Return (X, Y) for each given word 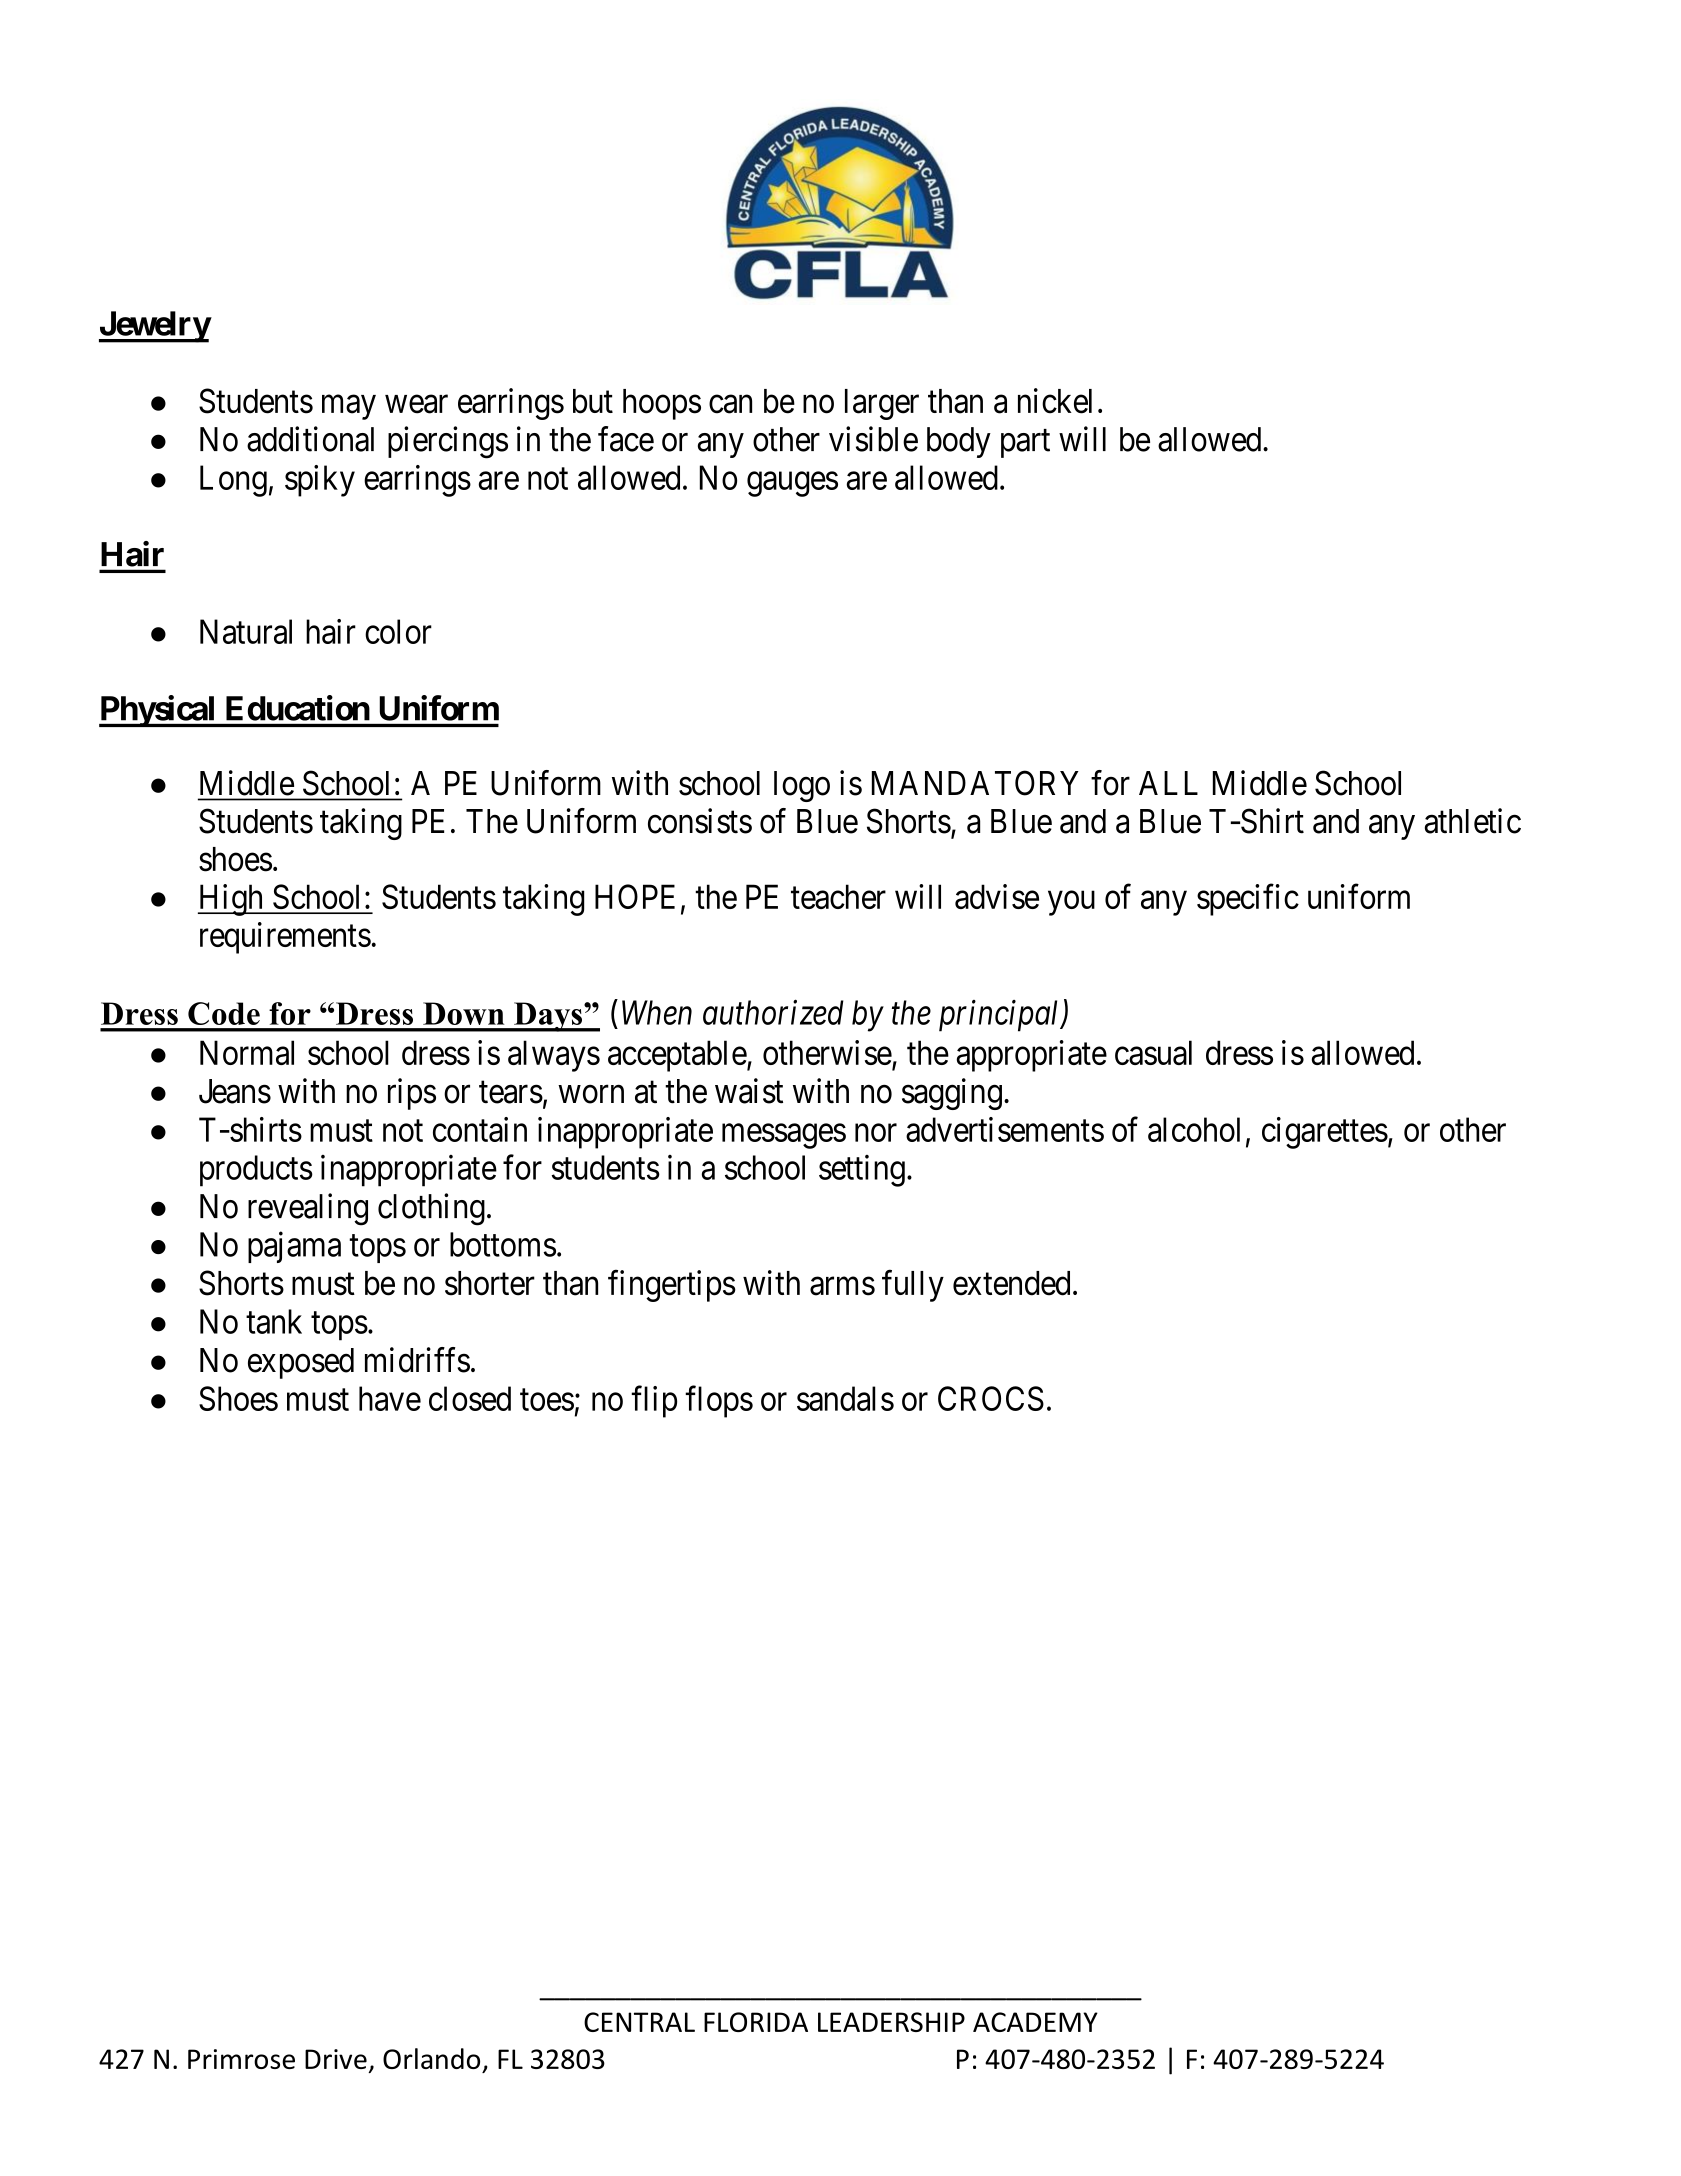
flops (719, 1402)
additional (310, 439)
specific (1248, 900)
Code (224, 1013)
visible (873, 439)
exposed (301, 1363)
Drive (336, 2059)
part (1025, 444)
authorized (773, 1012)
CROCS (991, 1398)
